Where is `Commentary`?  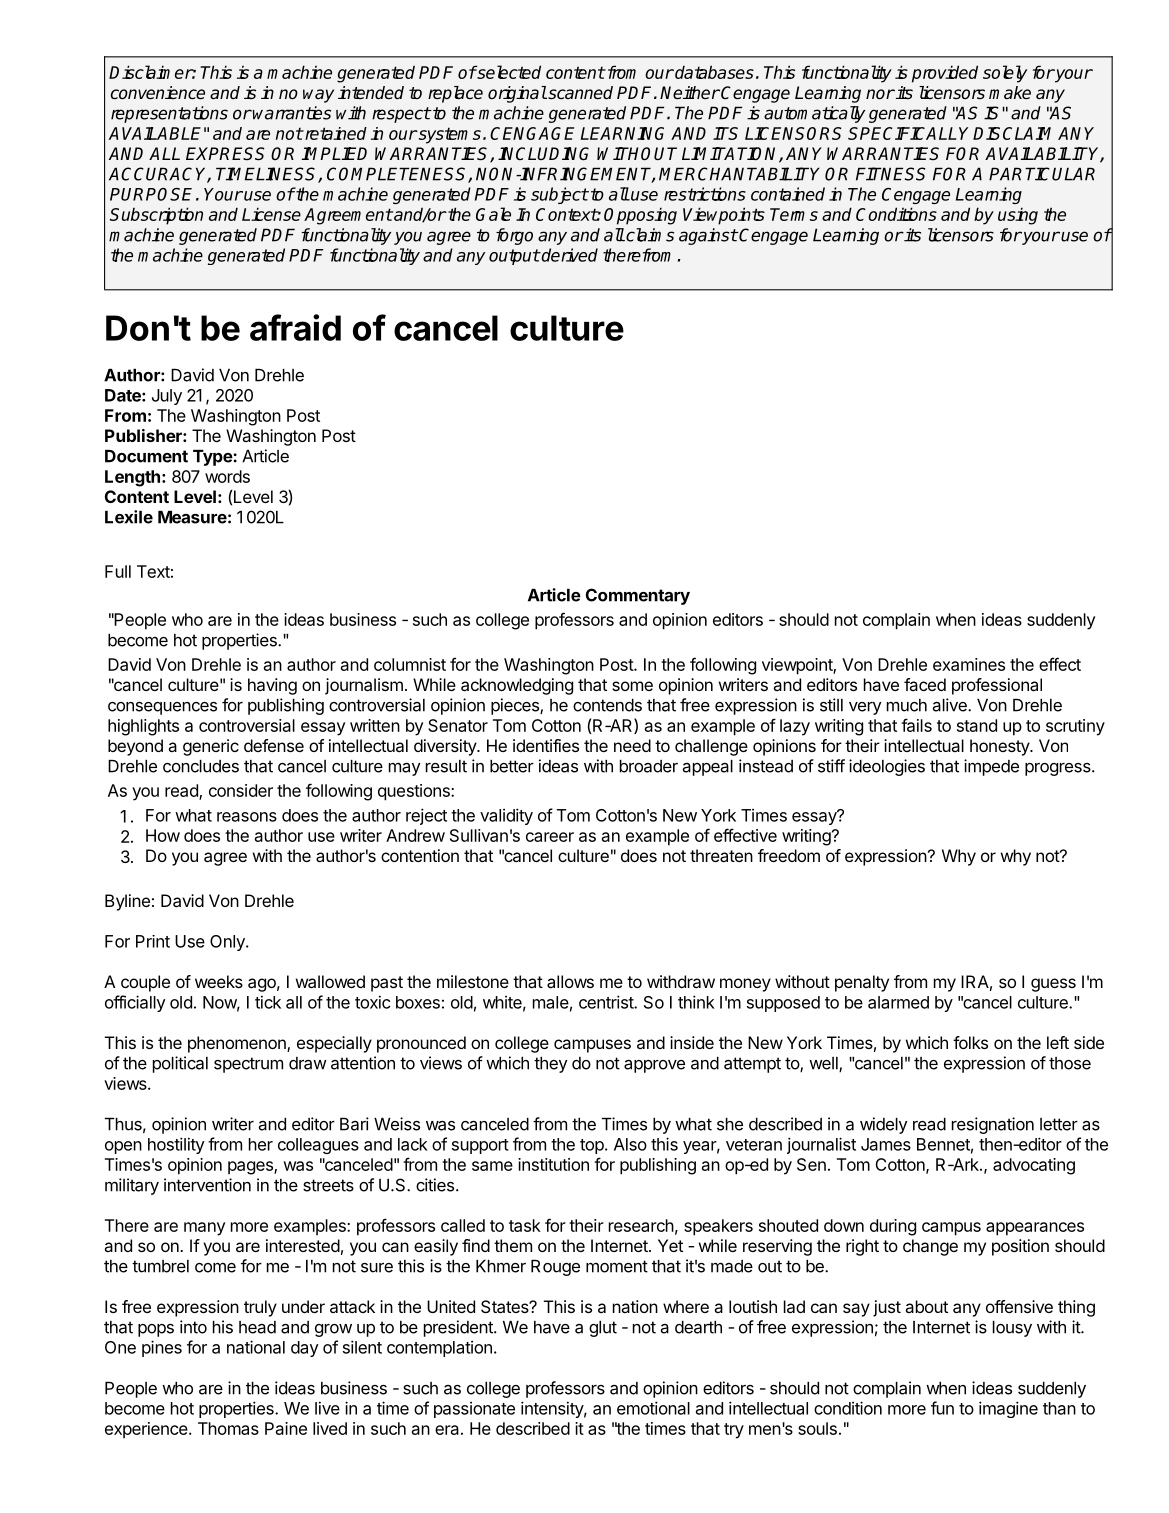
Commentary is located at coordinates (638, 596).
